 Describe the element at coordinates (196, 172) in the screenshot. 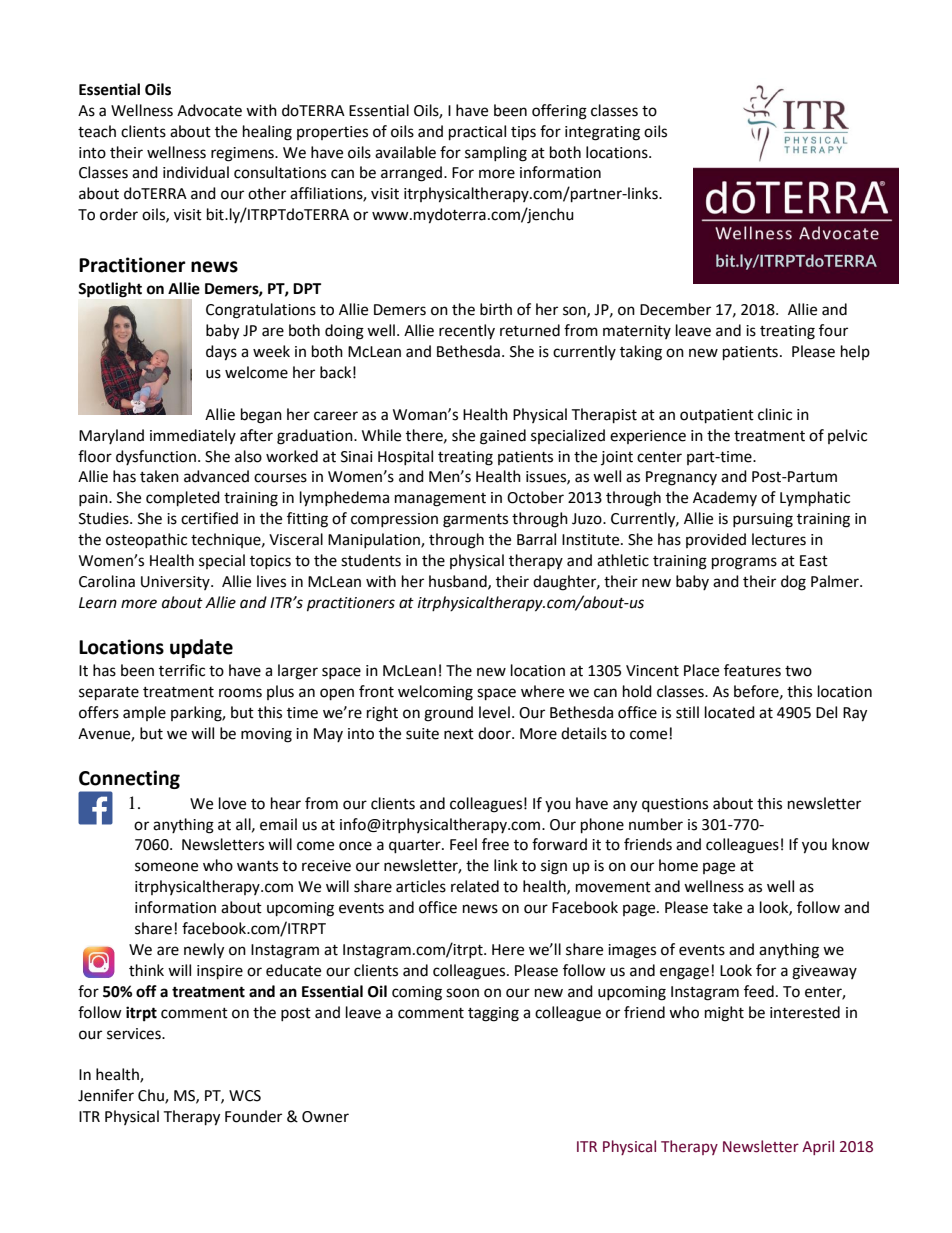

I see `individual` at that location.
